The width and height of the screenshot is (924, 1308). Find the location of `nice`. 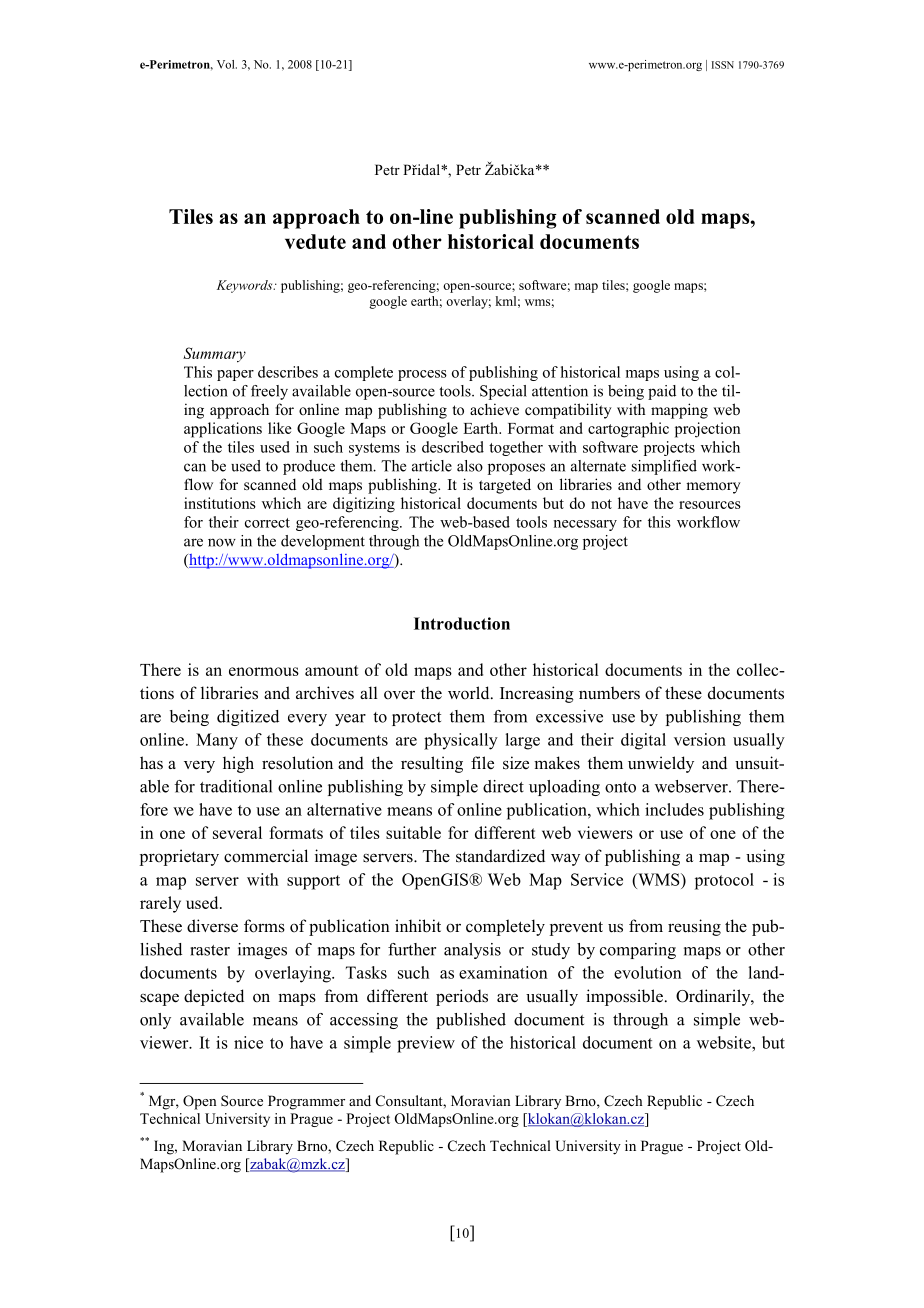

nice is located at coordinates (248, 1042).
